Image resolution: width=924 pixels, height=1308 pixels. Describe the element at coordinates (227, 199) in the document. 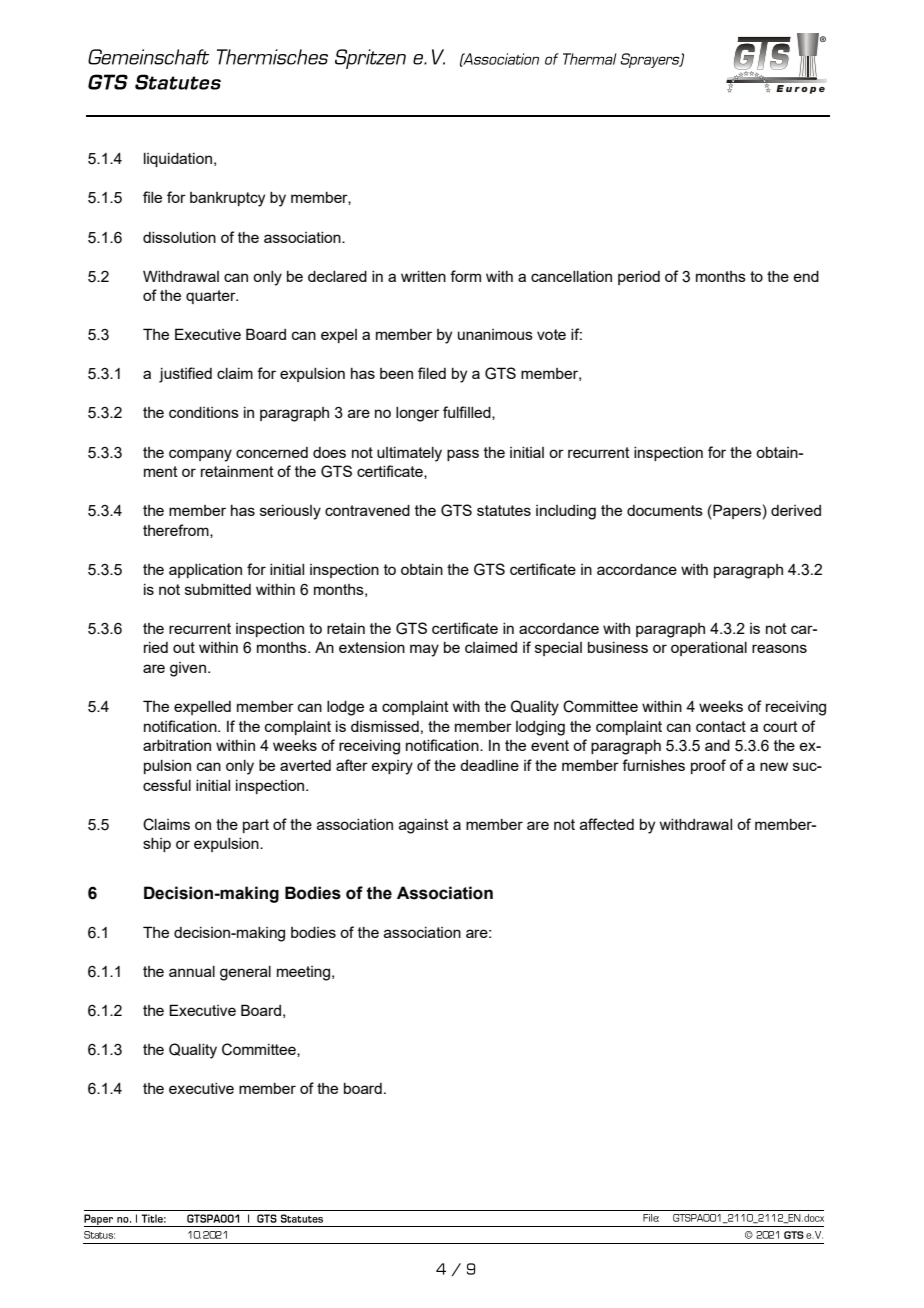

I see `bankruptcy` at that location.
